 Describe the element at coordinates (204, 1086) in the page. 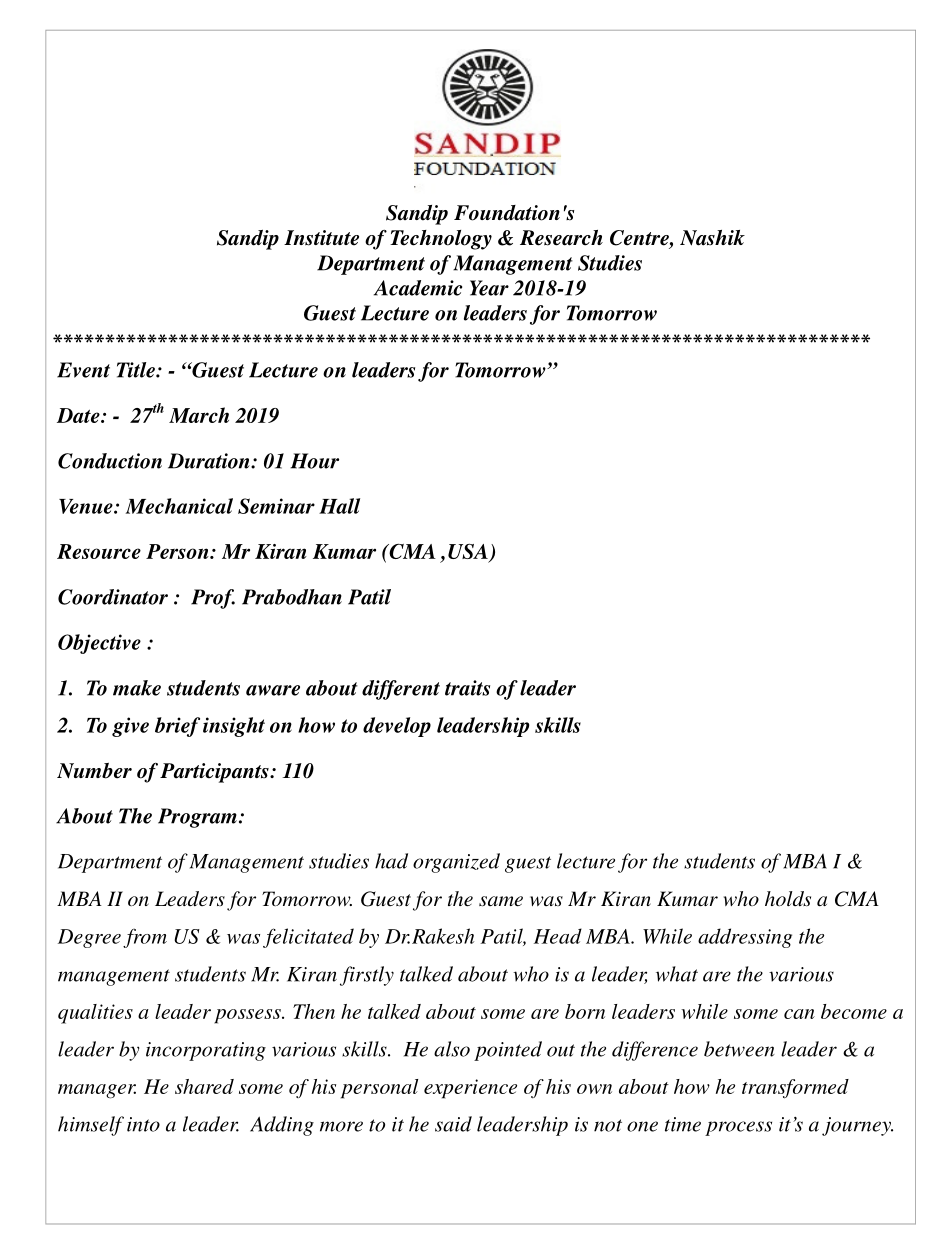

I see `shared` at that location.
